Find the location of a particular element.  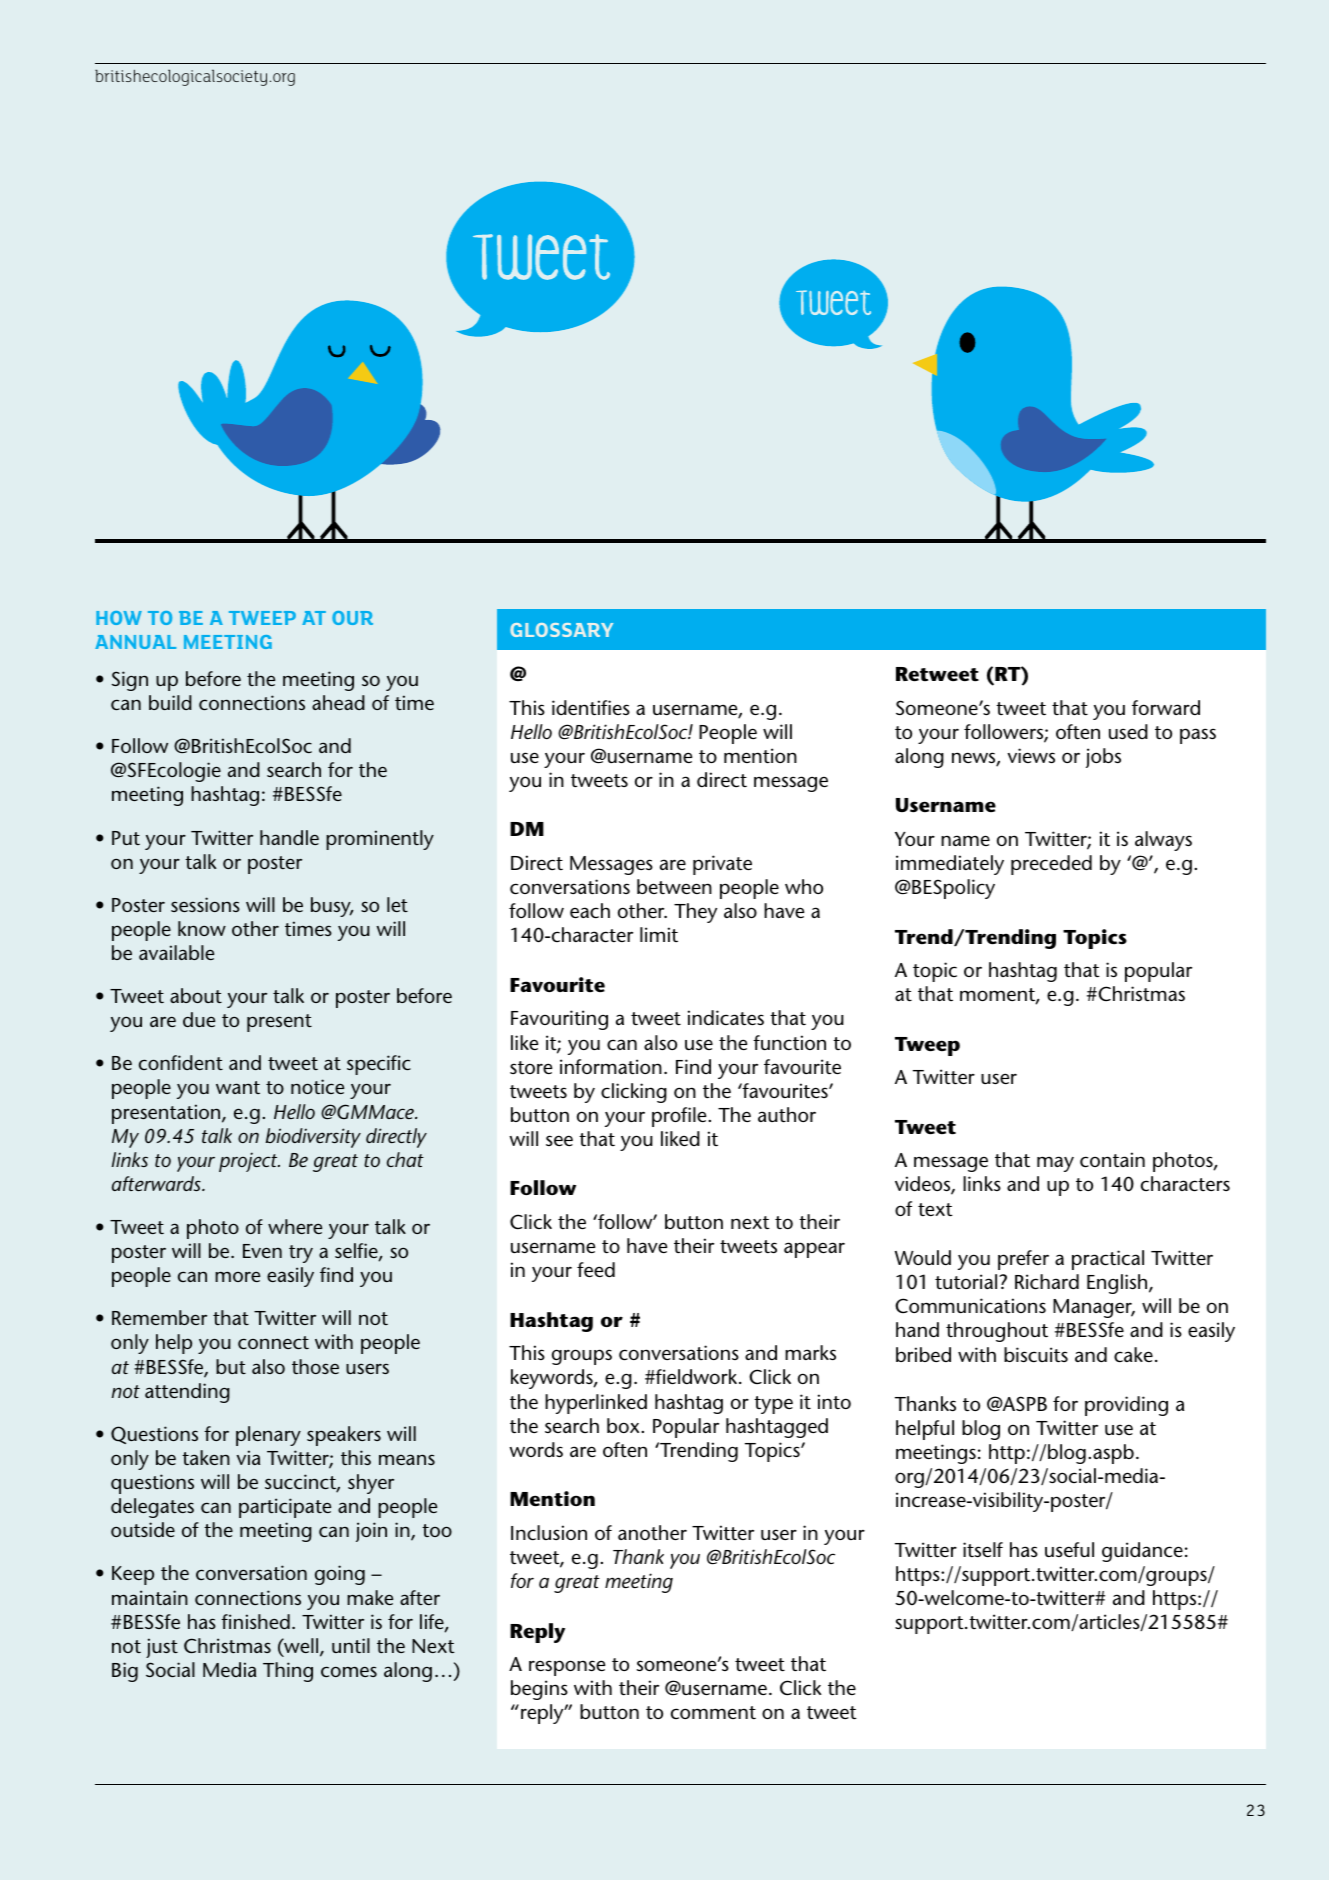

may is located at coordinates (1055, 1164).
